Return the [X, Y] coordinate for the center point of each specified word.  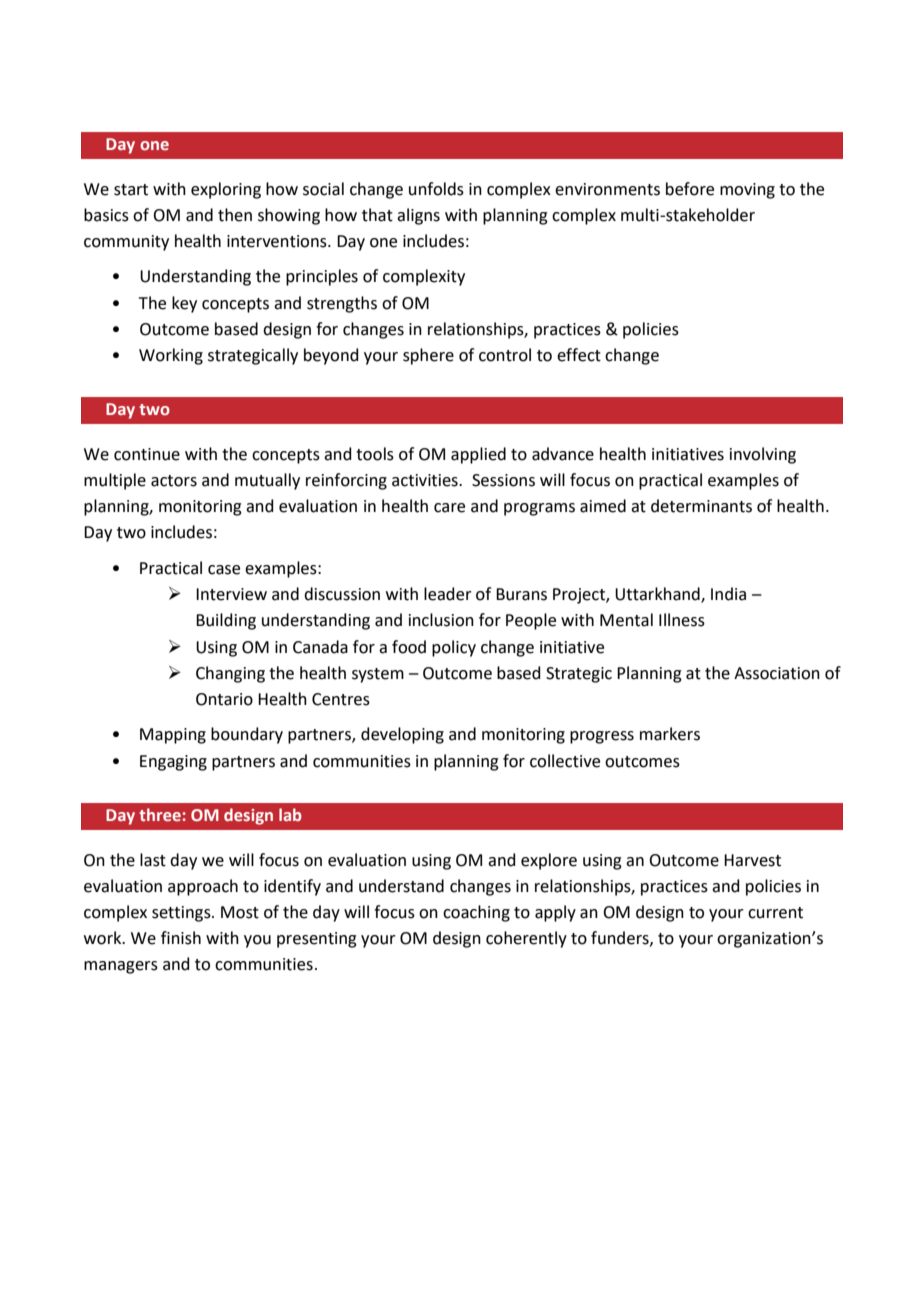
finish [181, 938]
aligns [418, 216]
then [235, 215]
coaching [476, 913]
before [690, 189]
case [224, 570]
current [775, 913]
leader [448, 594]
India [728, 594]
